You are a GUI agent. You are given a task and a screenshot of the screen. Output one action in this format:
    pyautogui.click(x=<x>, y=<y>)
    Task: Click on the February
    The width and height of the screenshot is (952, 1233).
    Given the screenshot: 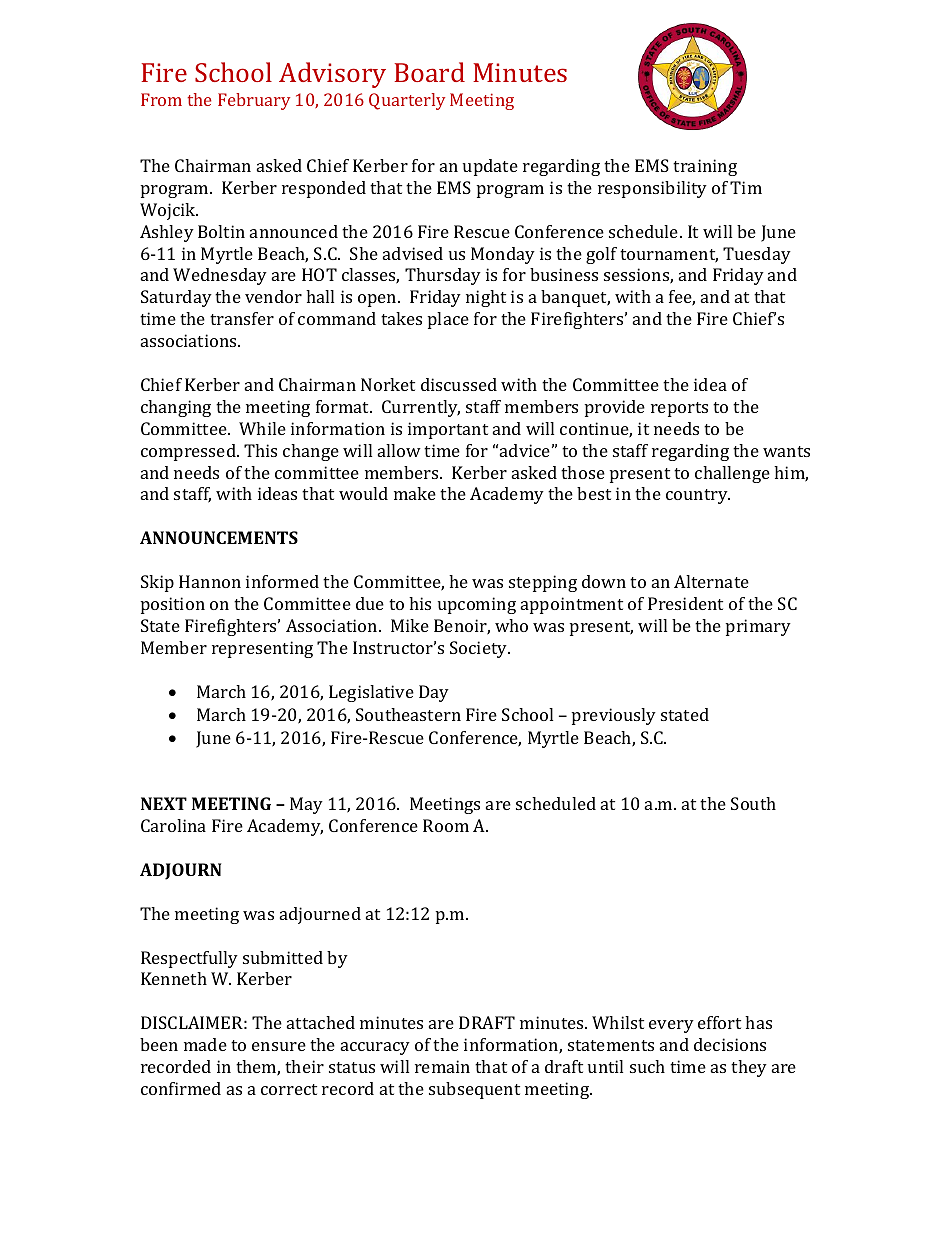 What is the action you would take?
    pyautogui.click(x=254, y=101)
